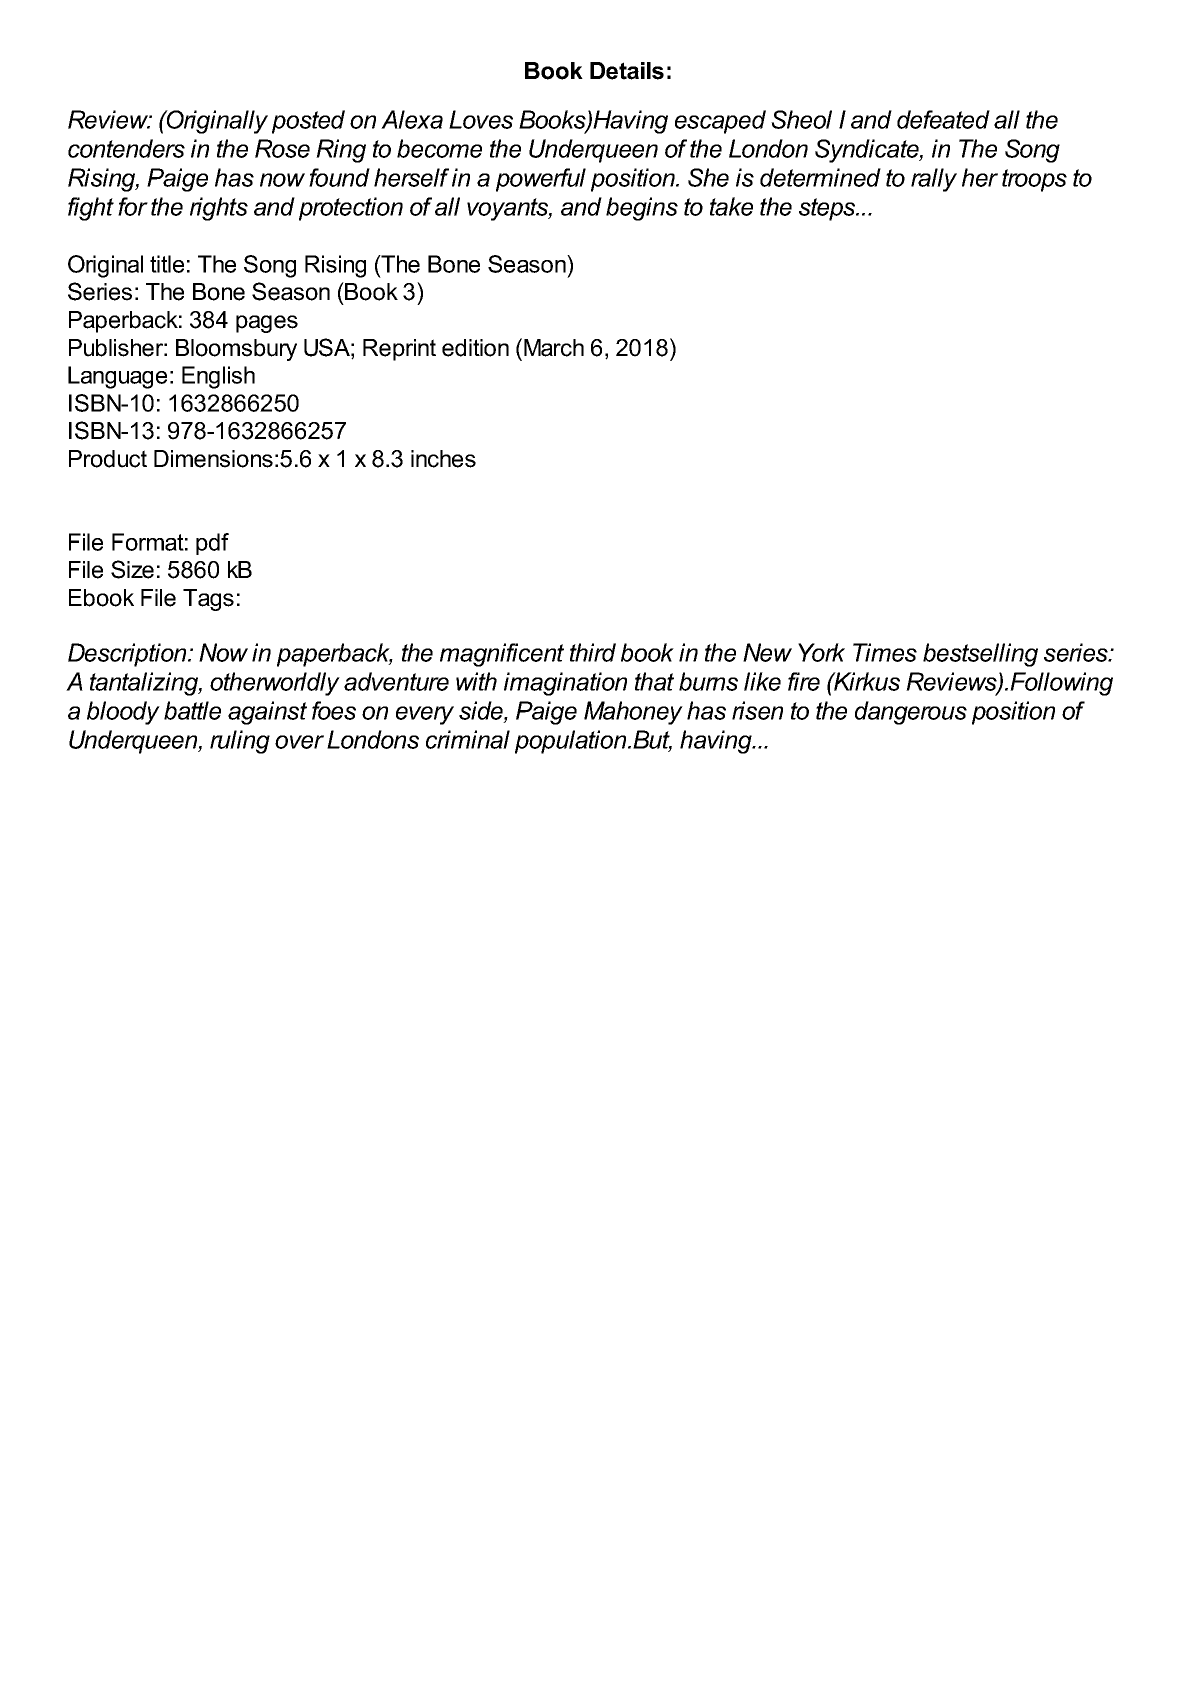  Describe the element at coordinates (627, 71) in the document. I see `Details` at that location.
